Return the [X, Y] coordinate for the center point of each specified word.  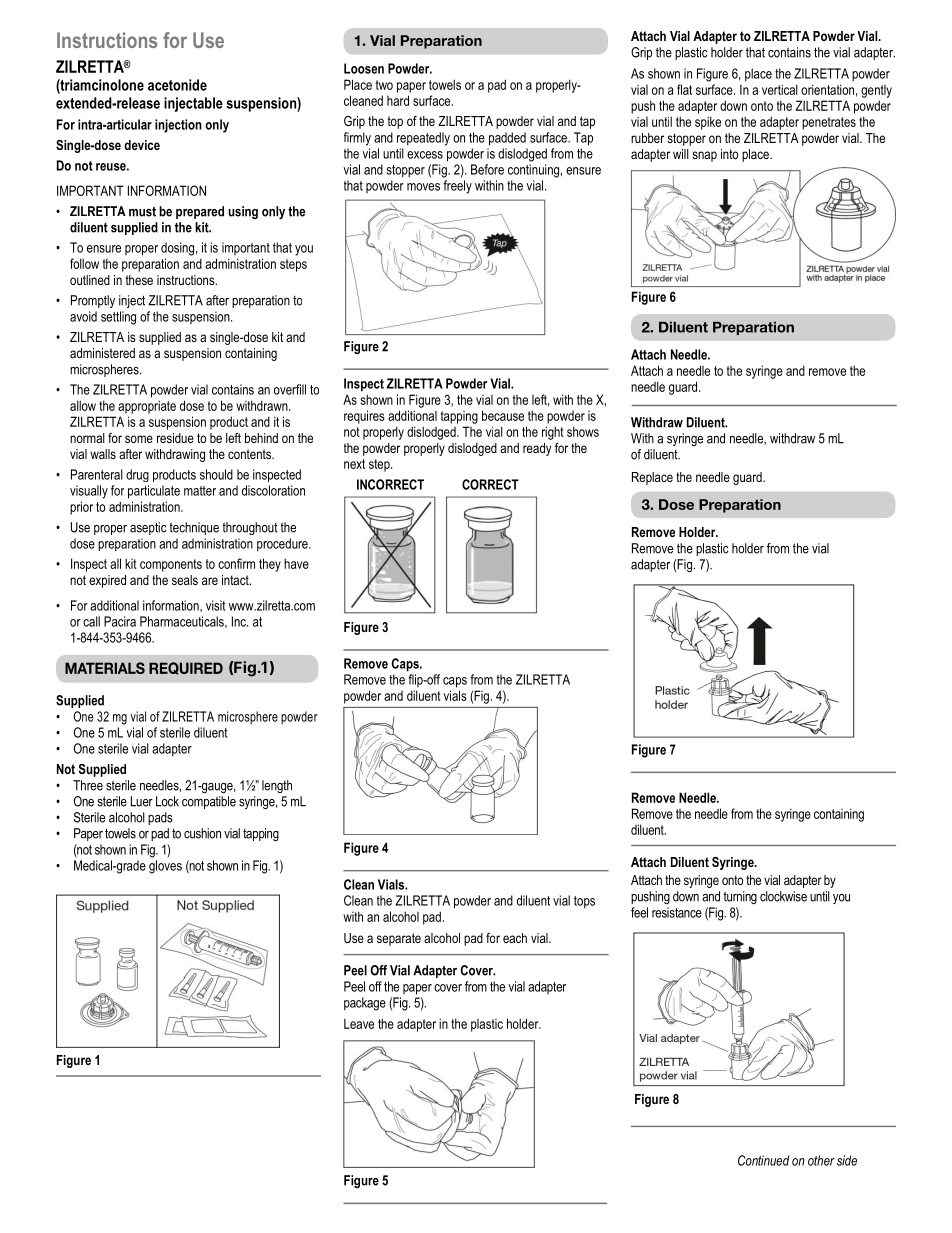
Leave [359, 1024]
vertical [780, 89]
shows [583, 431]
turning [740, 897]
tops [584, 902]
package [365, 1004]
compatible [209, 802]
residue [175, 438]
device [142, 145]
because [503, 415]
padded [507, 139]
